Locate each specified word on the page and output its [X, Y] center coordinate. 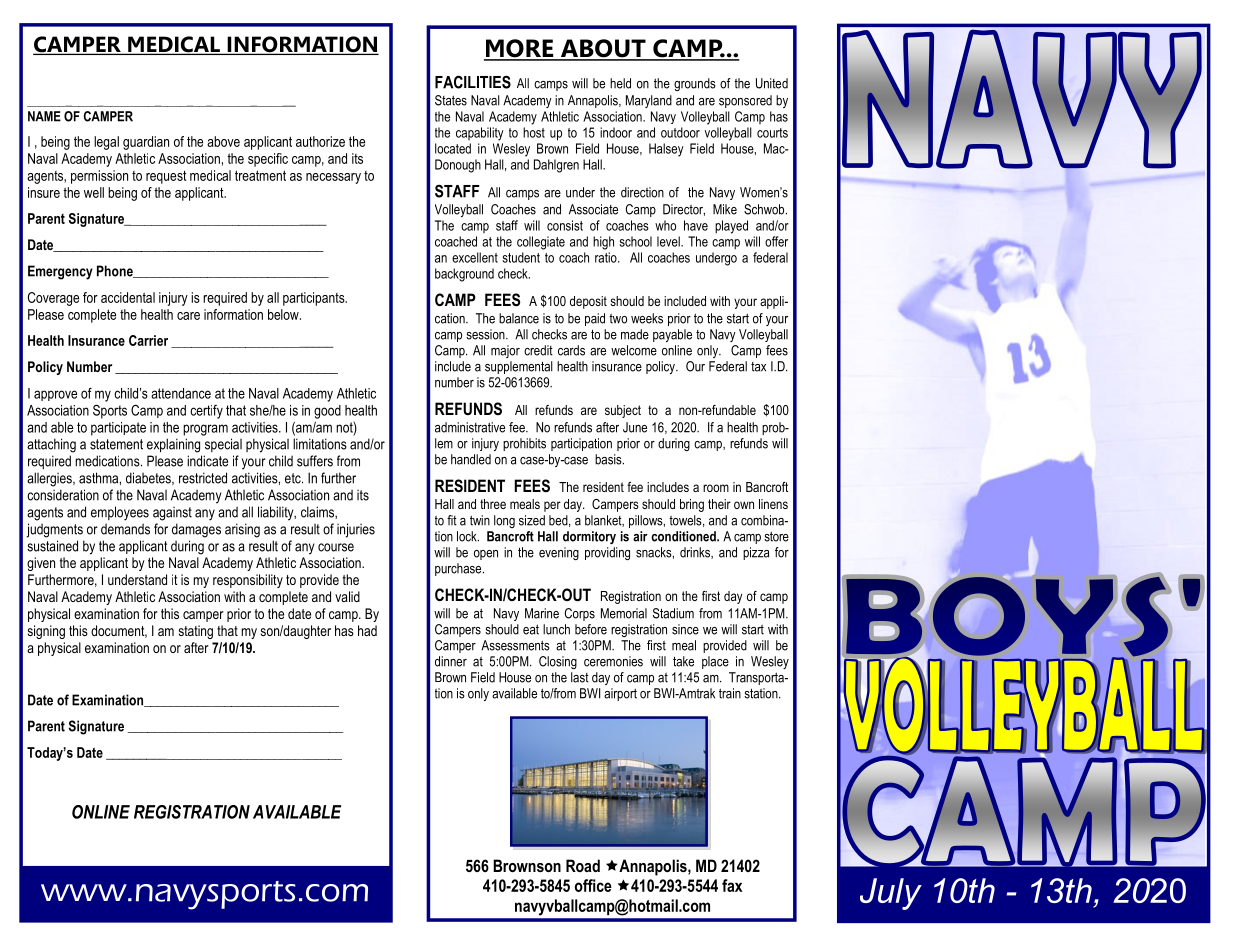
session [486, 334]
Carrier [148, 340]
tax [758, 367]
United [772, 83]
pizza [756, 553]
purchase [459, 569]
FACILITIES [473, 82]
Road [583, 865]
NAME [44, 116]
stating [196, 632]
